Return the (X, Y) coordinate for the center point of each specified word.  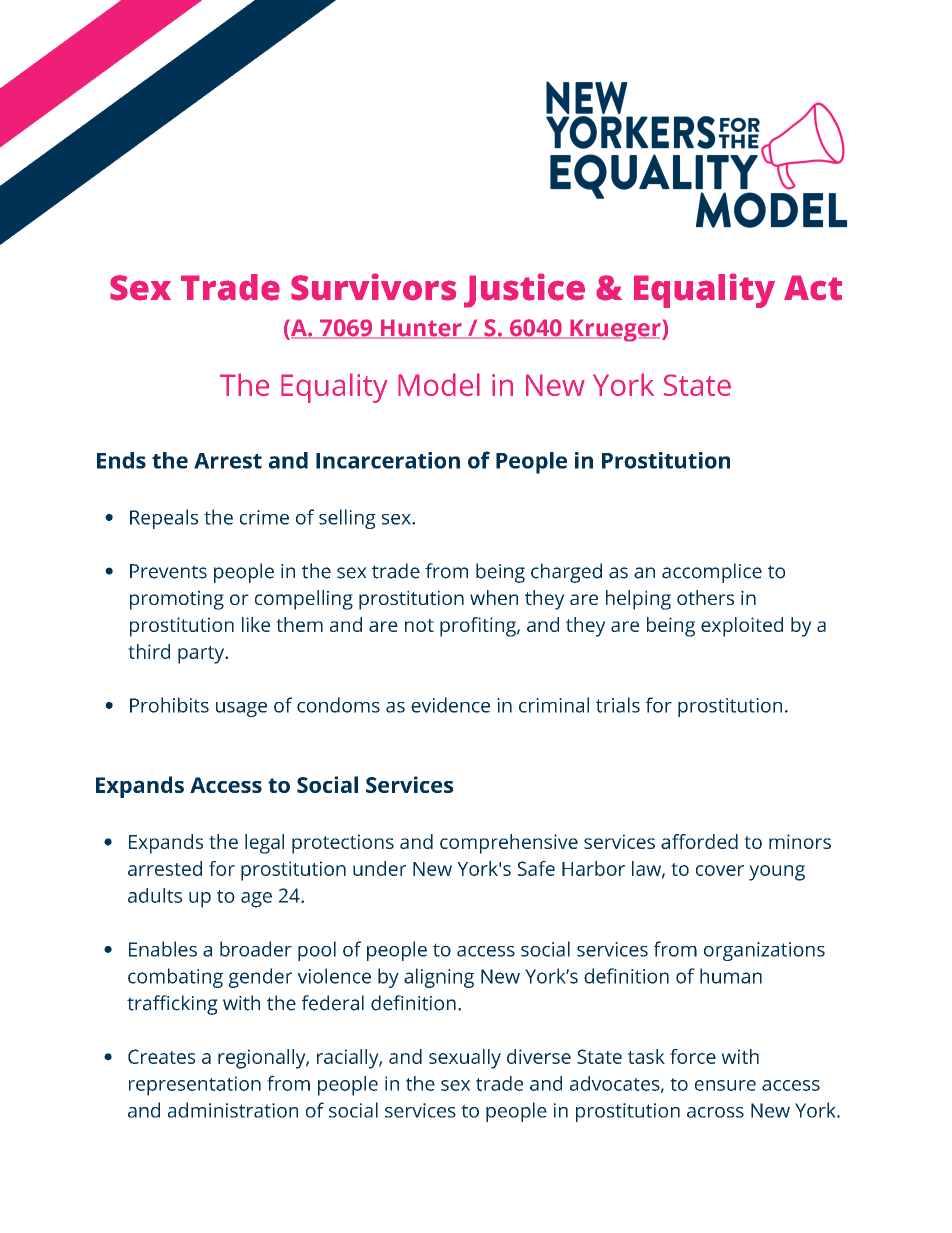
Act (813, 288)
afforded (699, 841)
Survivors (373, 287)
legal (264, 844)
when (494, 597)
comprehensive (509, 844)
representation (195, 1086)
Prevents (168, 571)
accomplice (712, 573)
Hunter (421, 329)
